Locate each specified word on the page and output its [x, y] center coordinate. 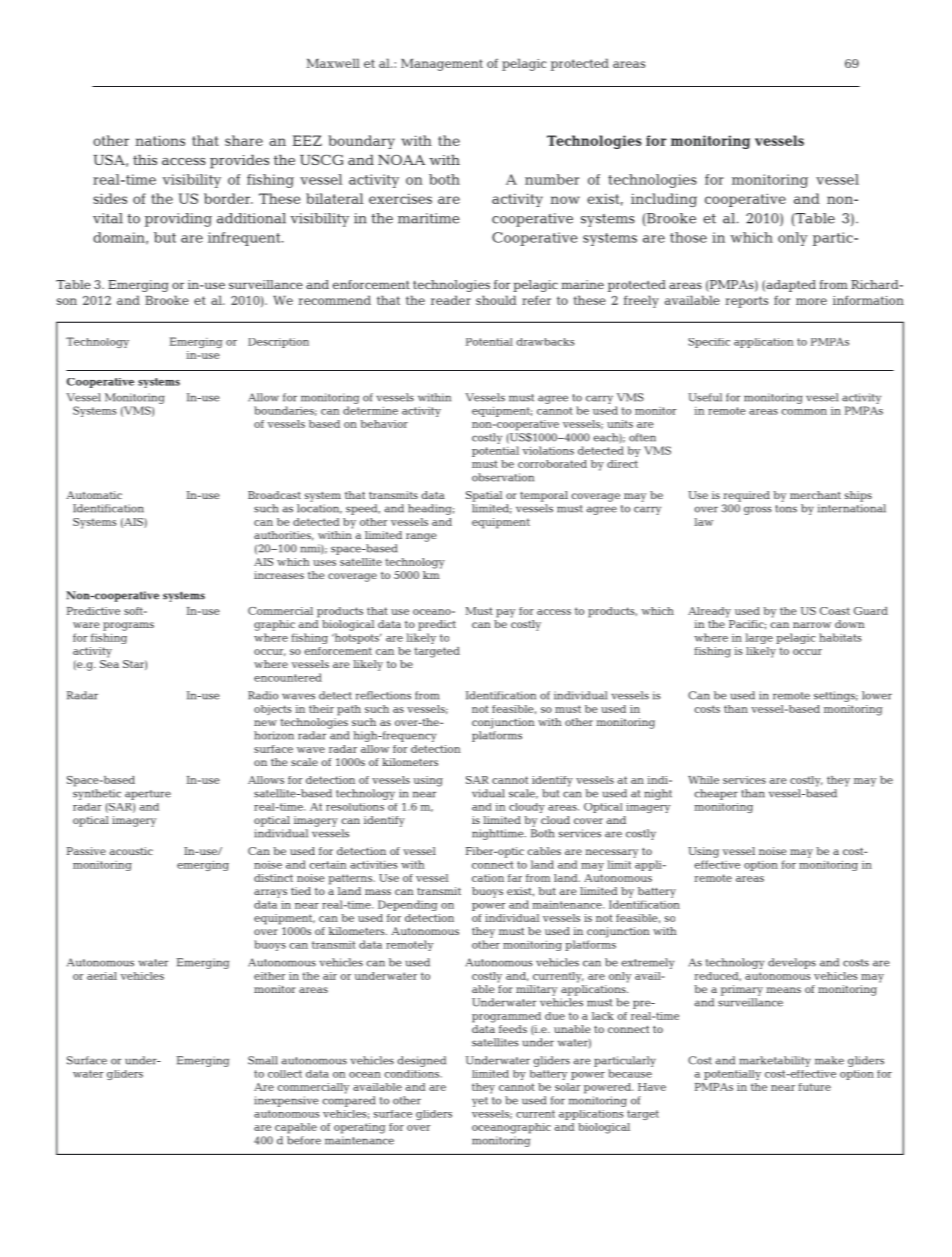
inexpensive [286, 1101]
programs [128, 626]
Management [442, 65]
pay [505, 613]
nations [160, 140]
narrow [812, 625]
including [664, 200]
